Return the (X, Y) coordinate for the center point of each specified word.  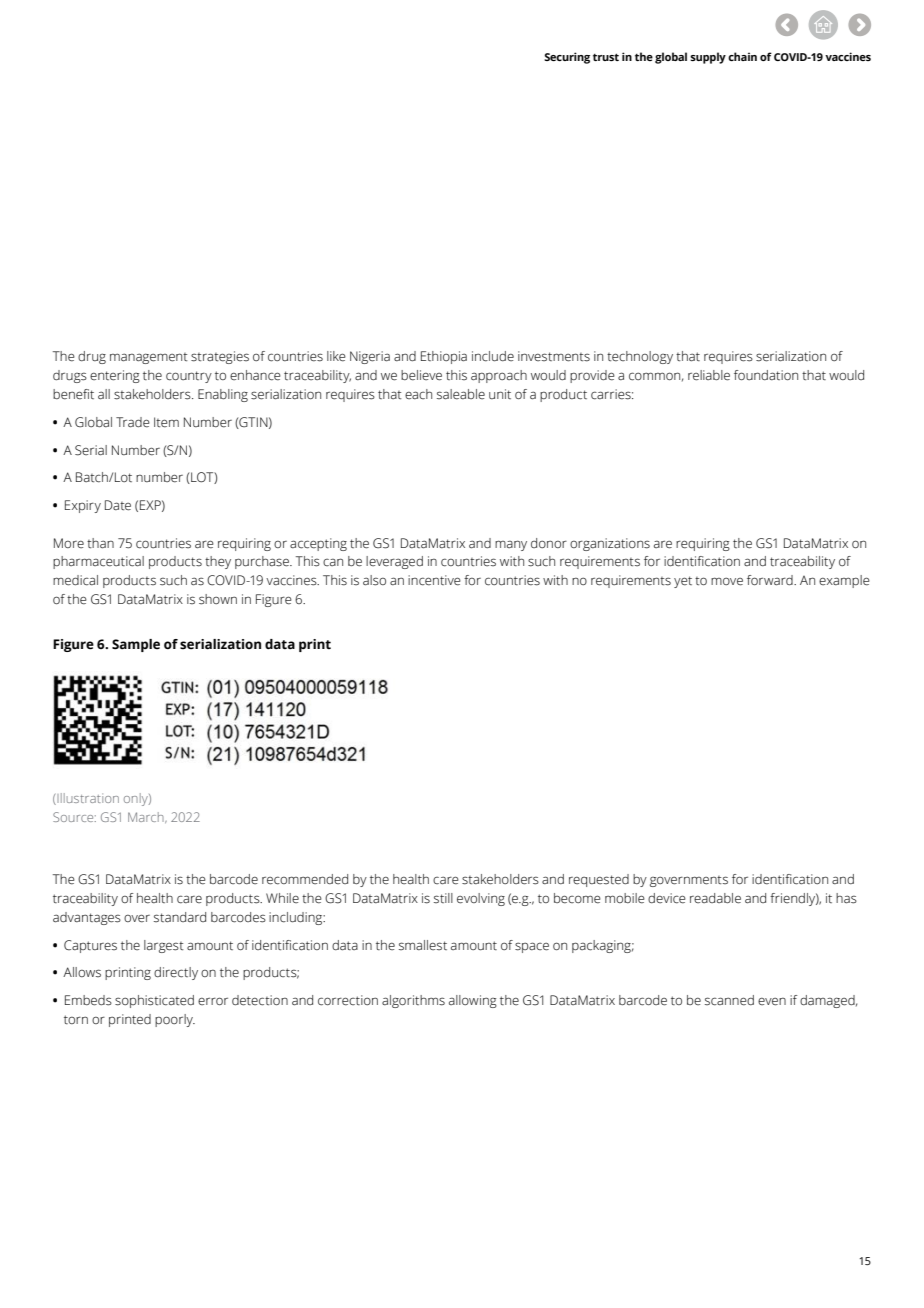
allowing (473, 1001)
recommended (305, 879)
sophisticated (154, 1001)
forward (771, 580)
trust (606, 57)
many (511, 545)
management (149, 358)
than (100, 543)
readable (715, 898)
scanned (729, 1000)
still (443, 898)
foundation (766, 375)
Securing (567, 58)
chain (742, 56)
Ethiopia (444, 357)
